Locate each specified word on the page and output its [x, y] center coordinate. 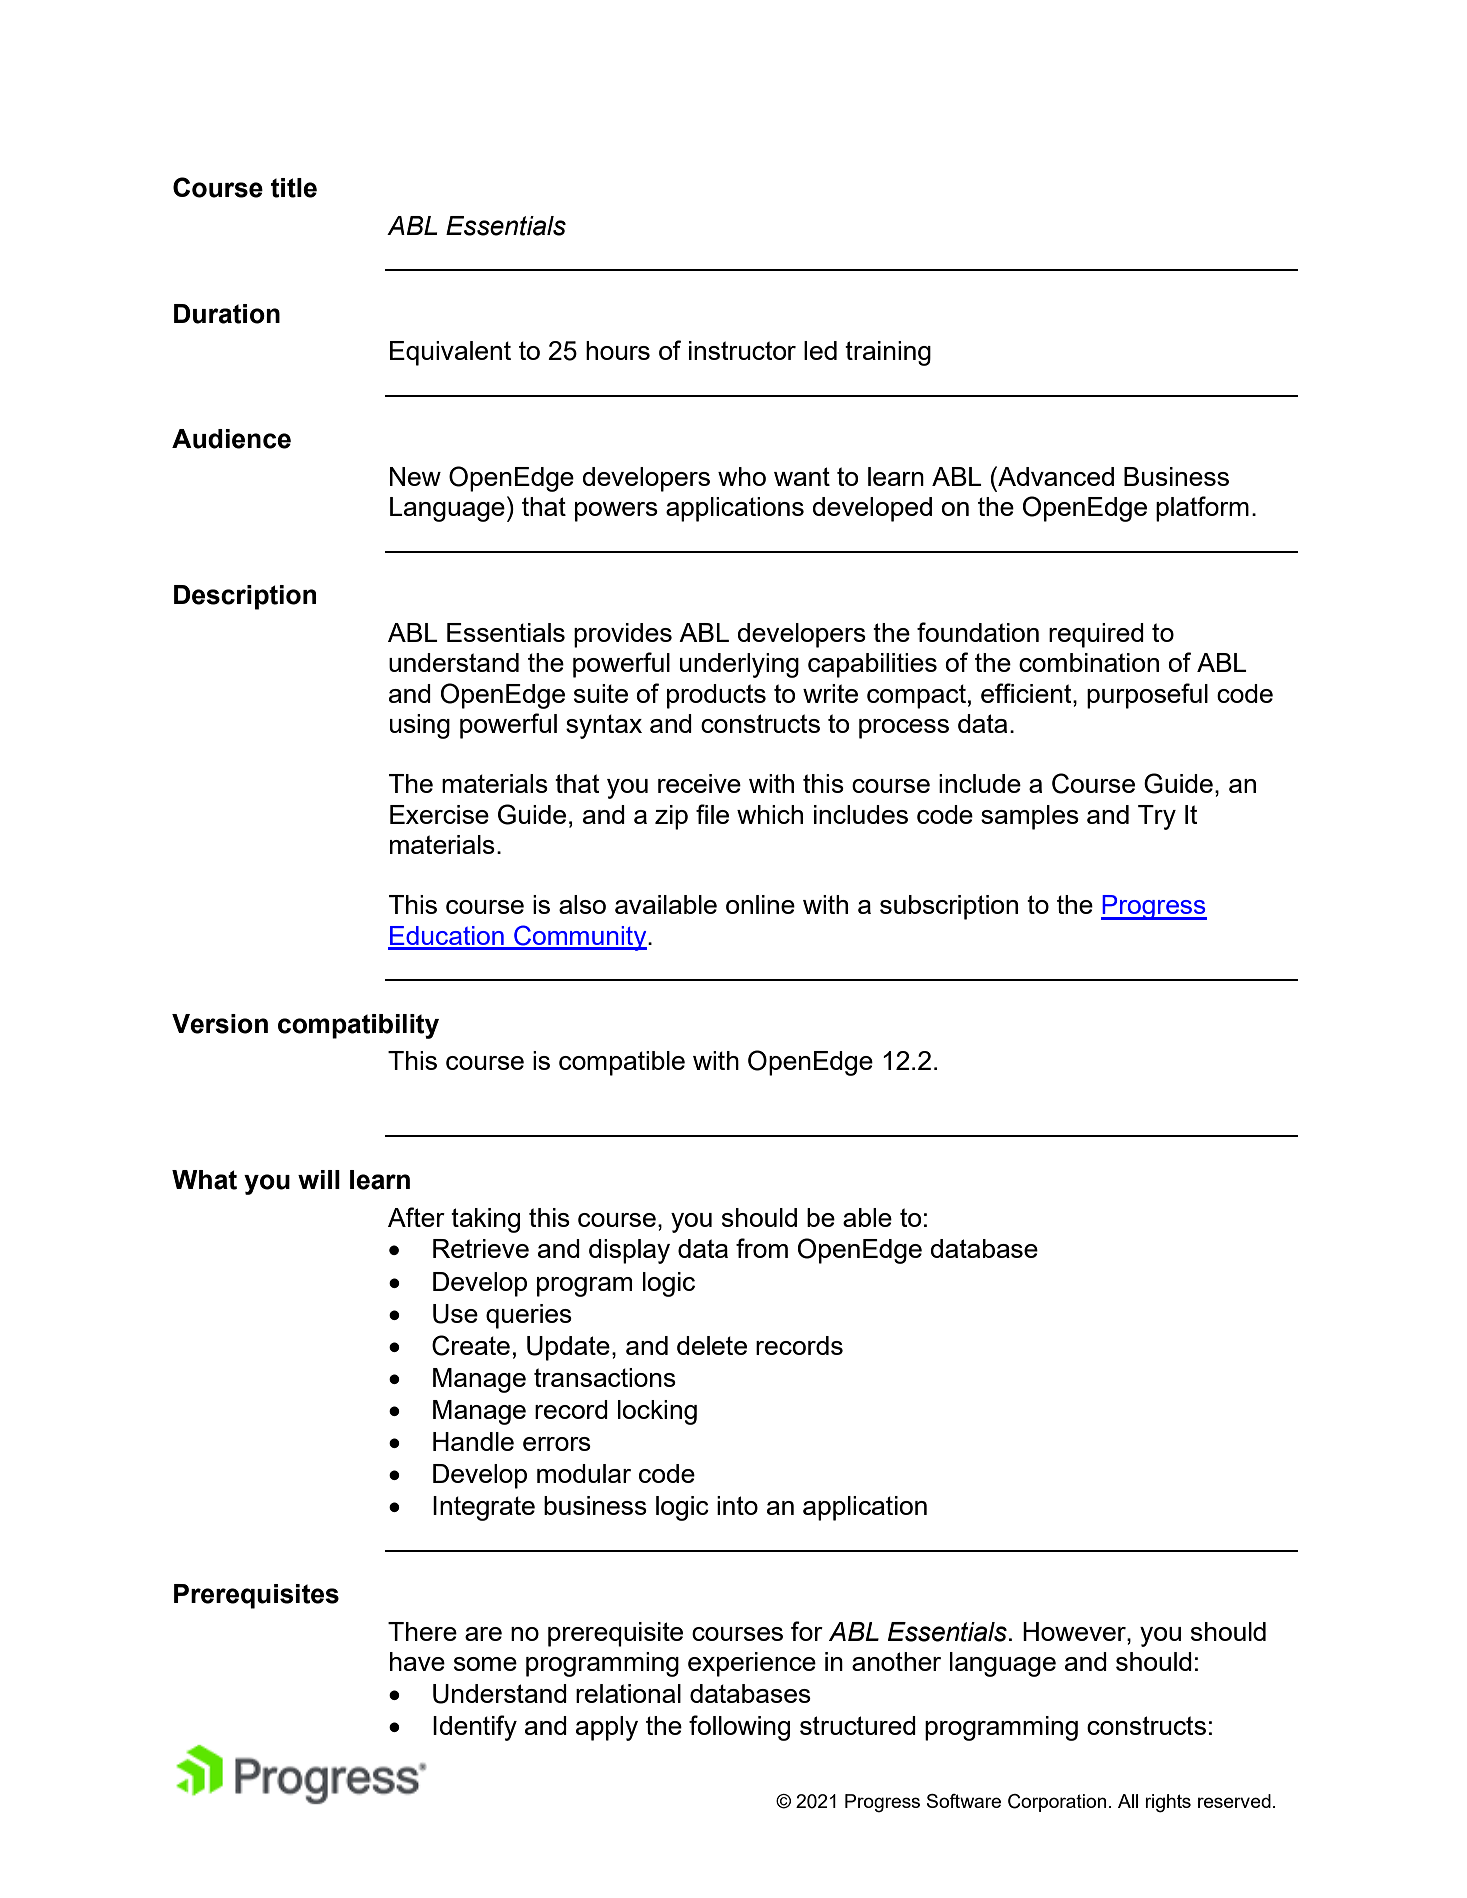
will [319, 1179]
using [420, 726]
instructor [742, 350]
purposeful [1147, 696]
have [417, 1661]
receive [699, 783]
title [294, 188]
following [739, 1728]
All [1128, 1801]
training [888, 353]
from [762, 1248]
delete [712, 1345]
